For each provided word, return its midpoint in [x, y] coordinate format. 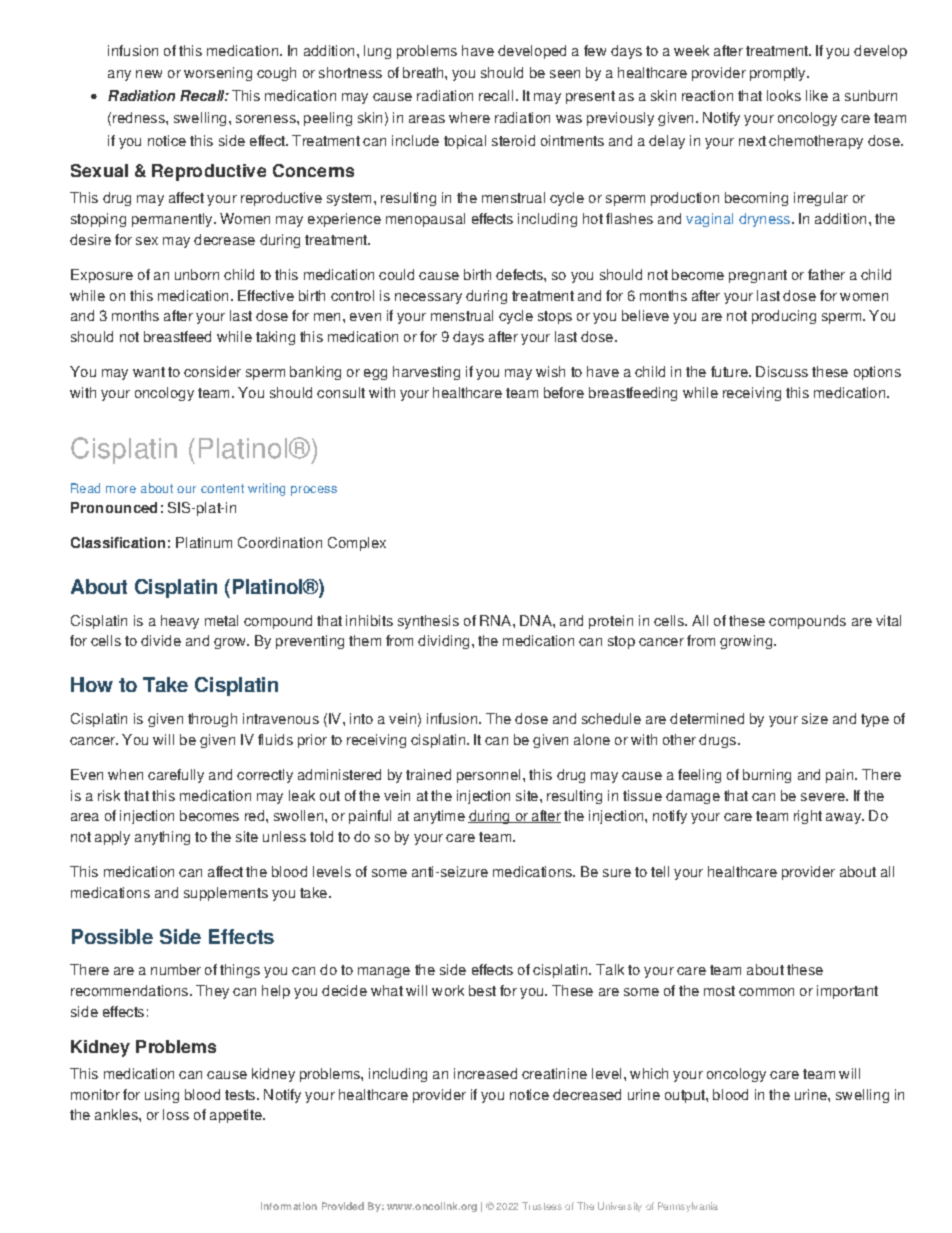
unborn [197, 274]
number [176, 969]
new [149, 74]
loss [176, 1114]
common [766, 992]
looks [784, 95]
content [222, 488]
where [469, 117]
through [212, 720]
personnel [488, 776]
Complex [357, 544]
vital [888, 620]
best [482, 990]
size [815, 718]
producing [784, 317]
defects [520, 274]
